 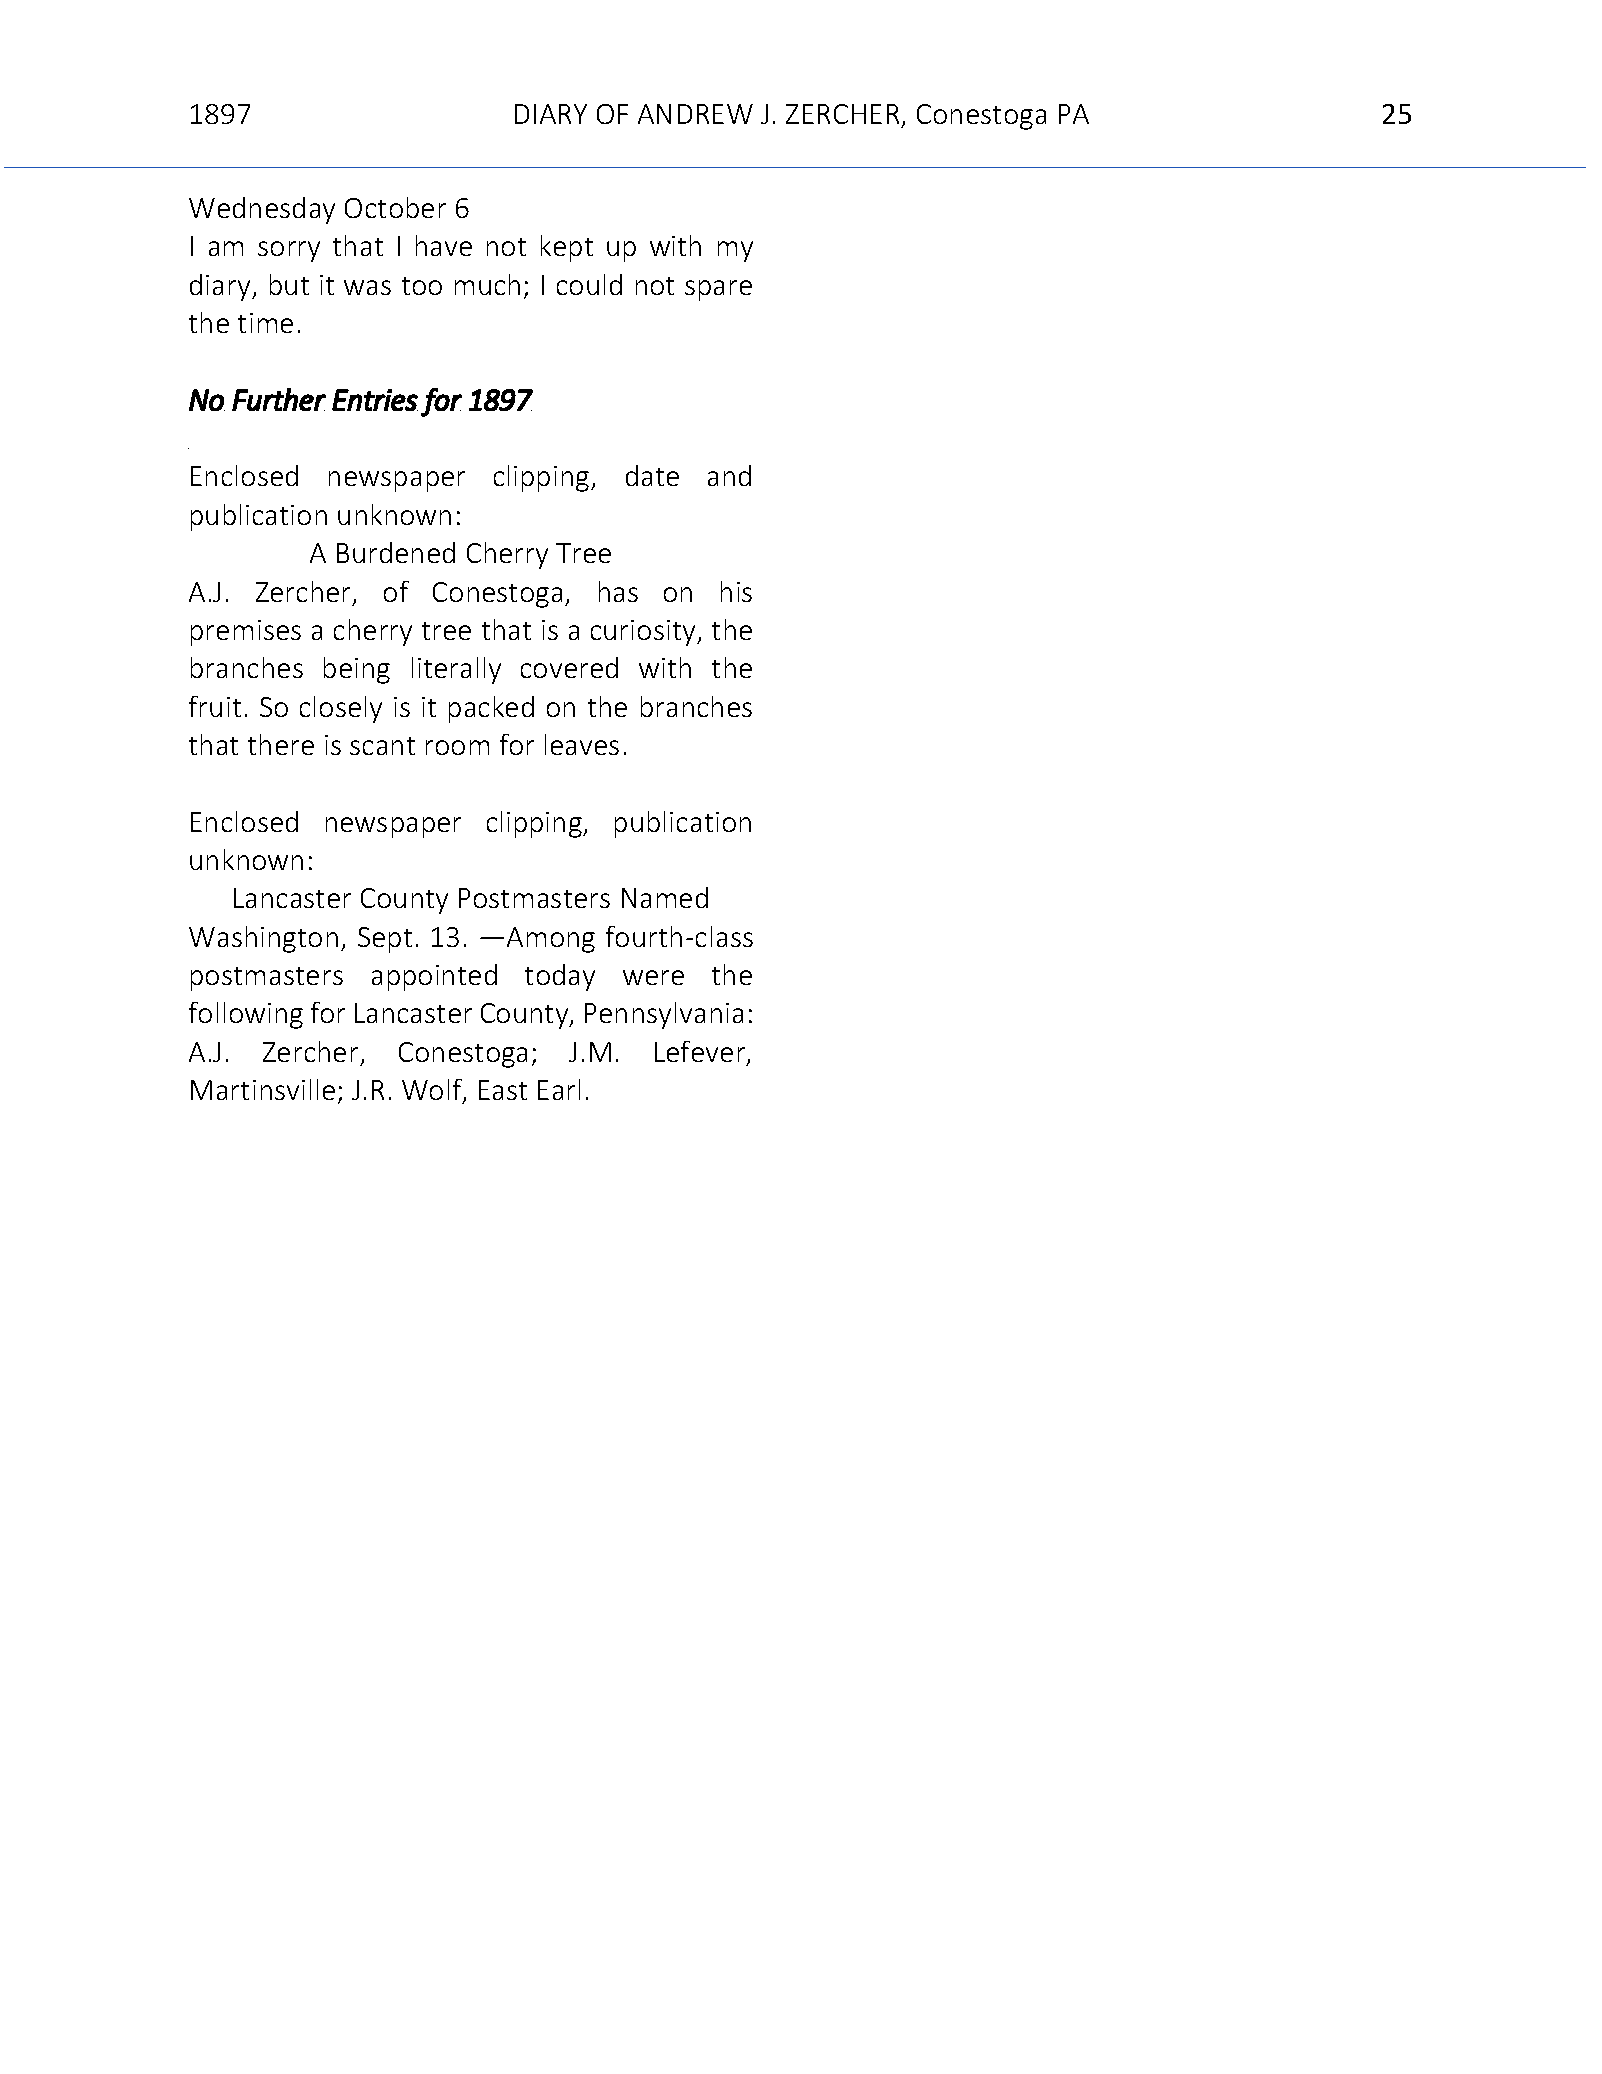 What do you see at coordinates (457, 747) in the screenshot?
I see `room` at bounding box center [457, 747].
